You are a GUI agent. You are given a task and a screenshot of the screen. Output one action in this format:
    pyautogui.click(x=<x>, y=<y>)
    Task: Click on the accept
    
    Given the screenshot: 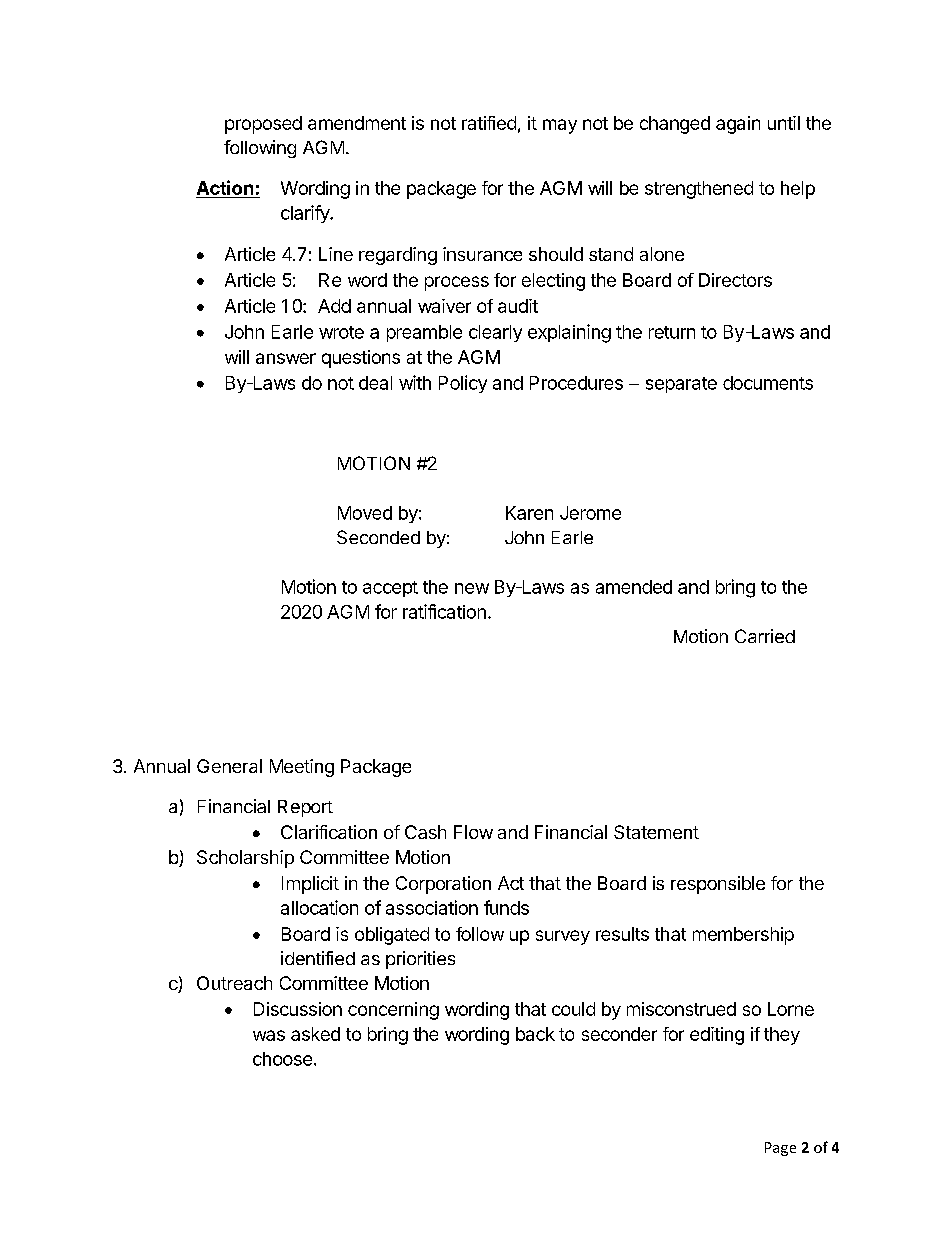 What is the action you would take?
    pyautogui.click(x=390, y=589)
